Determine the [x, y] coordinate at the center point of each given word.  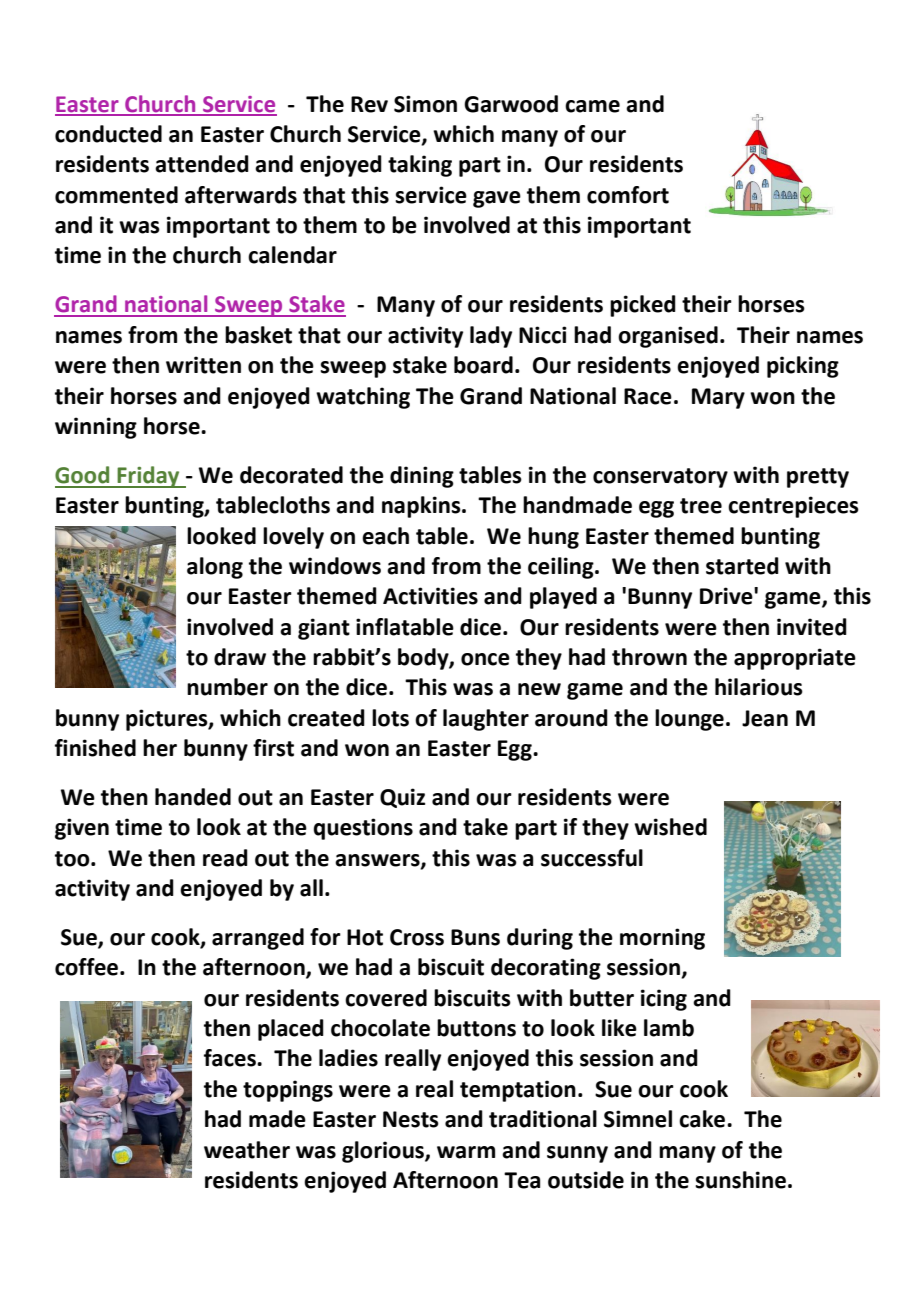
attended [202, 164]
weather [247, 1150]
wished [670, 827]
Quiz [402, 798]
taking [420, 166]
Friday [148, 477]
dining [422, 477]
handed [193, 797]
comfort [628, 195]
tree [701, 506]
